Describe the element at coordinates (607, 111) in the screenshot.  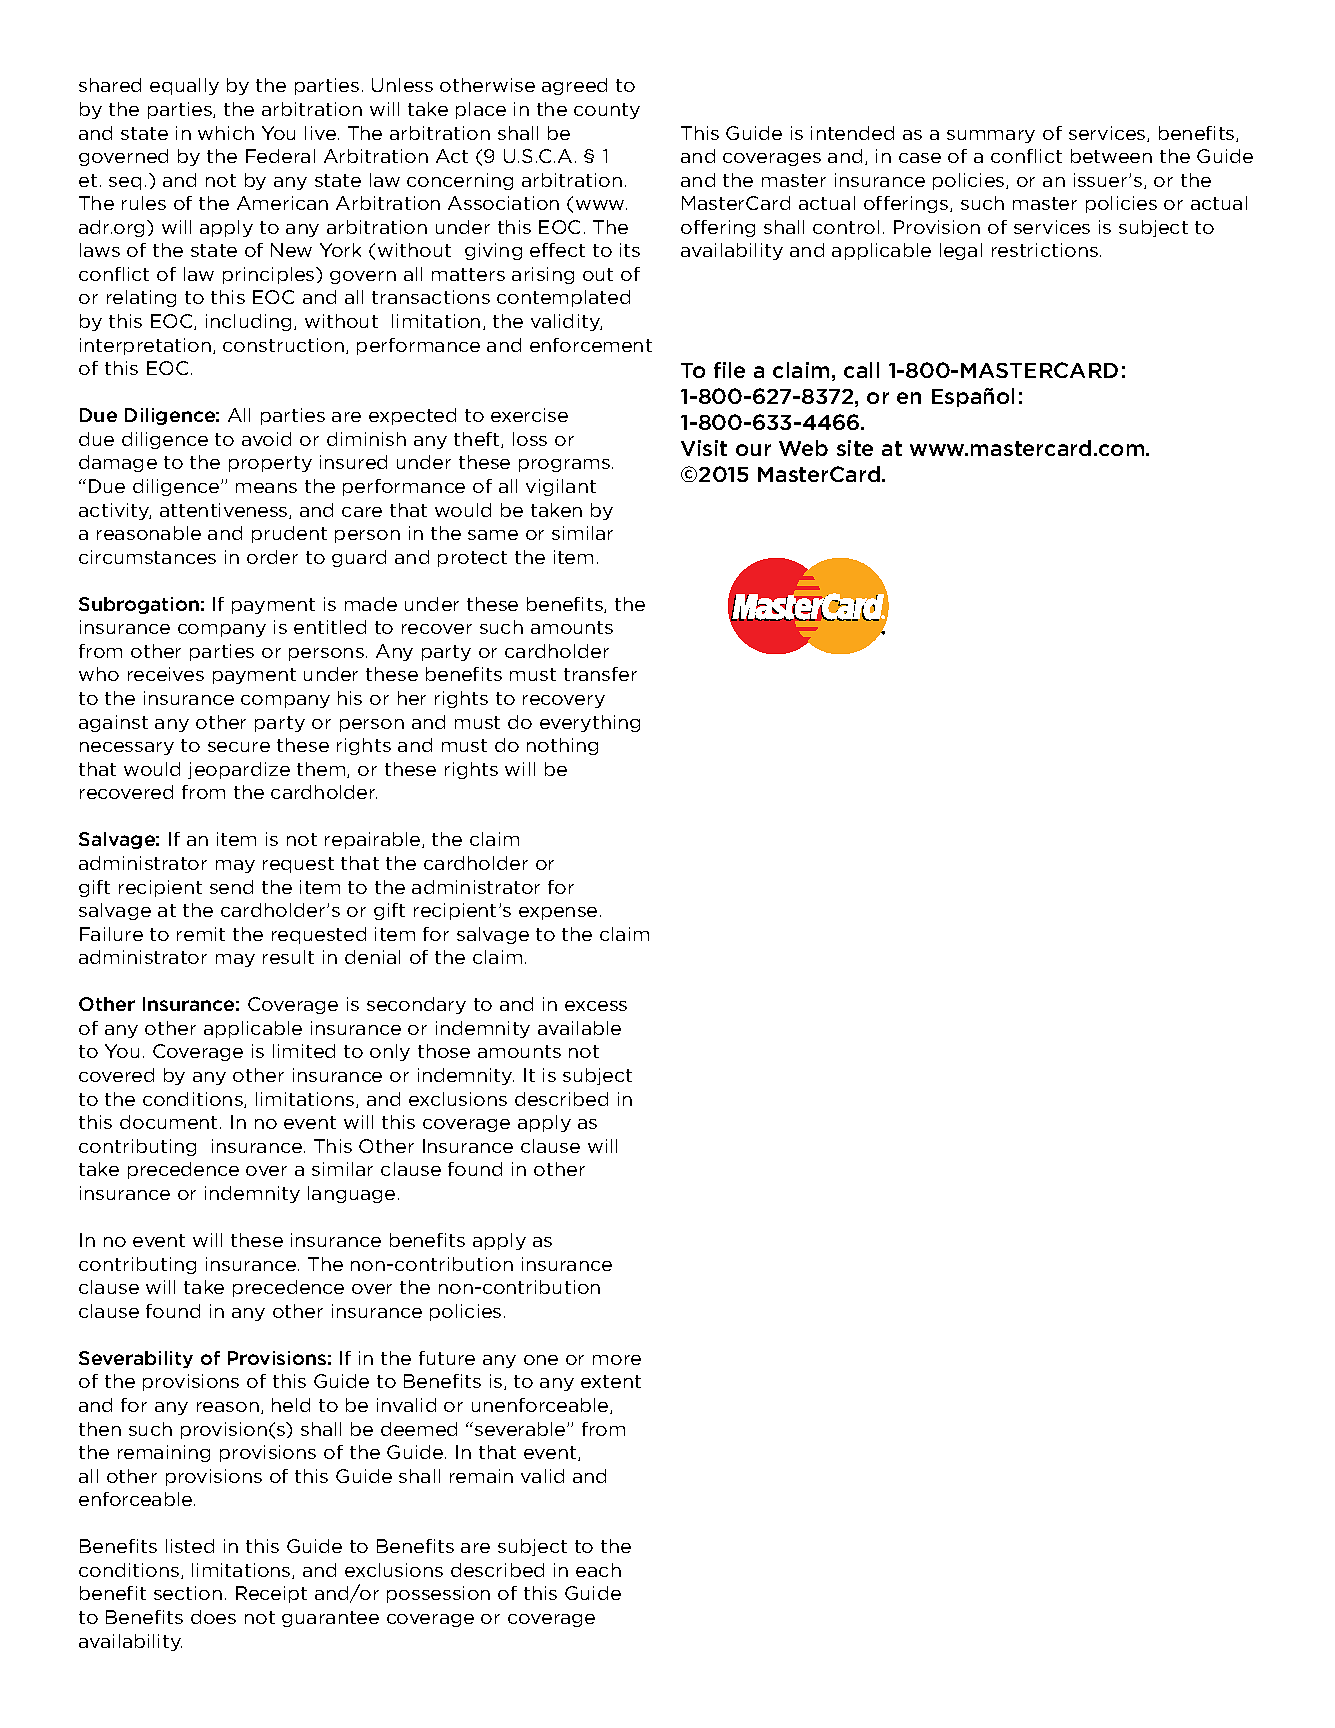
I see `county` at that location.
